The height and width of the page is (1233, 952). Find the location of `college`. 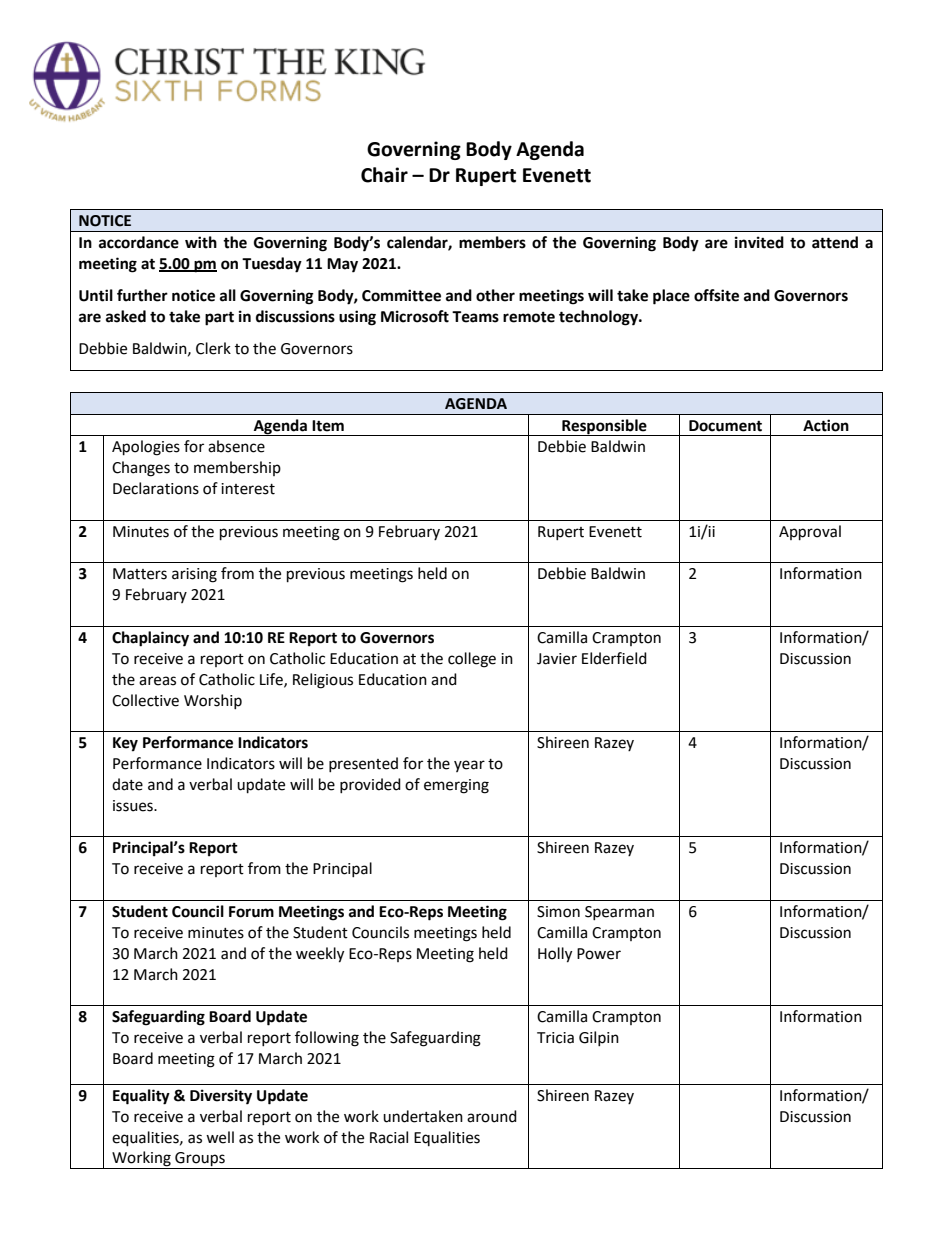

college is located at coordinates (472, 660).
